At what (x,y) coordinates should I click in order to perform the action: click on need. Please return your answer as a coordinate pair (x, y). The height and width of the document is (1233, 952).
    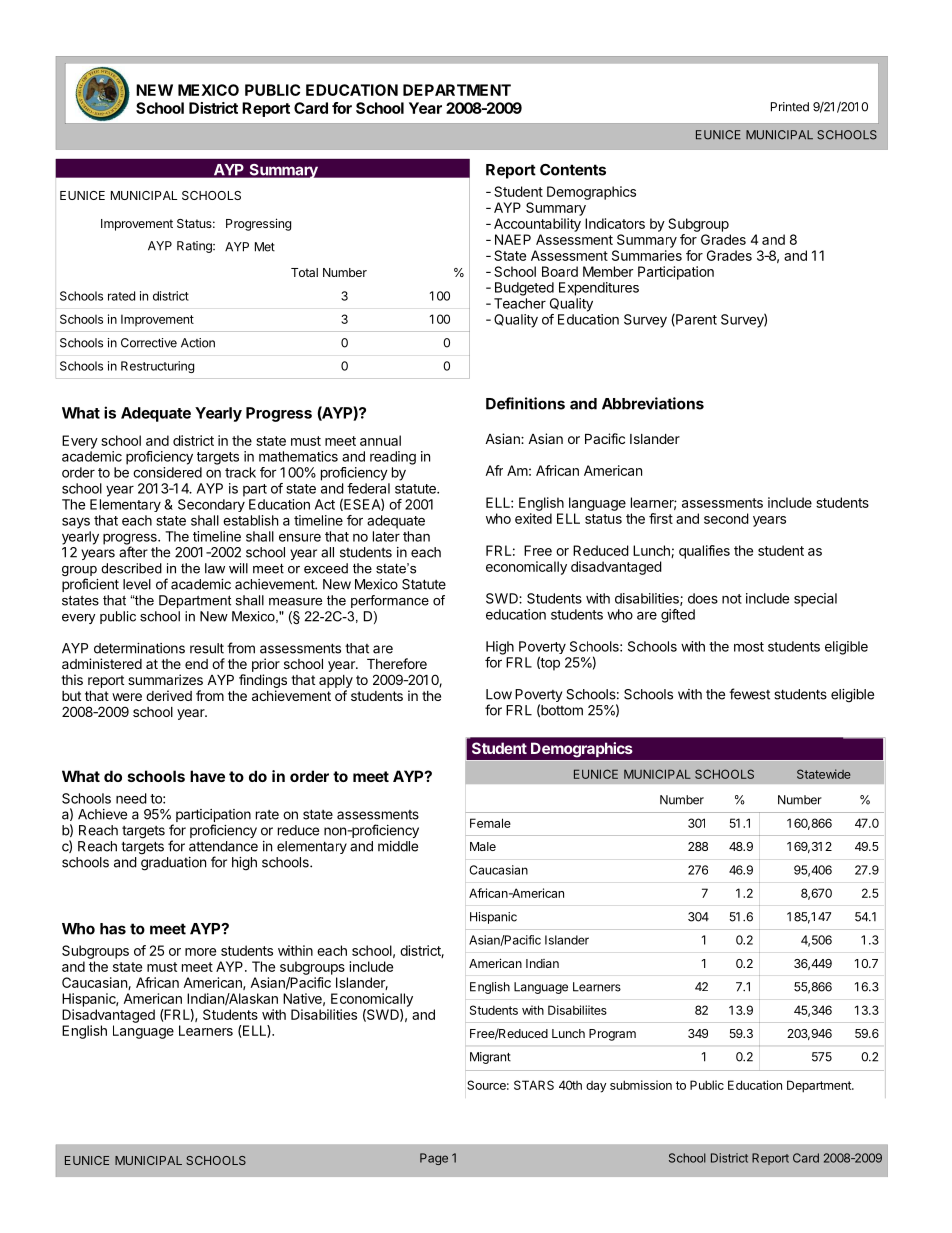
    Looking at the image, I should click on (131, 798).
